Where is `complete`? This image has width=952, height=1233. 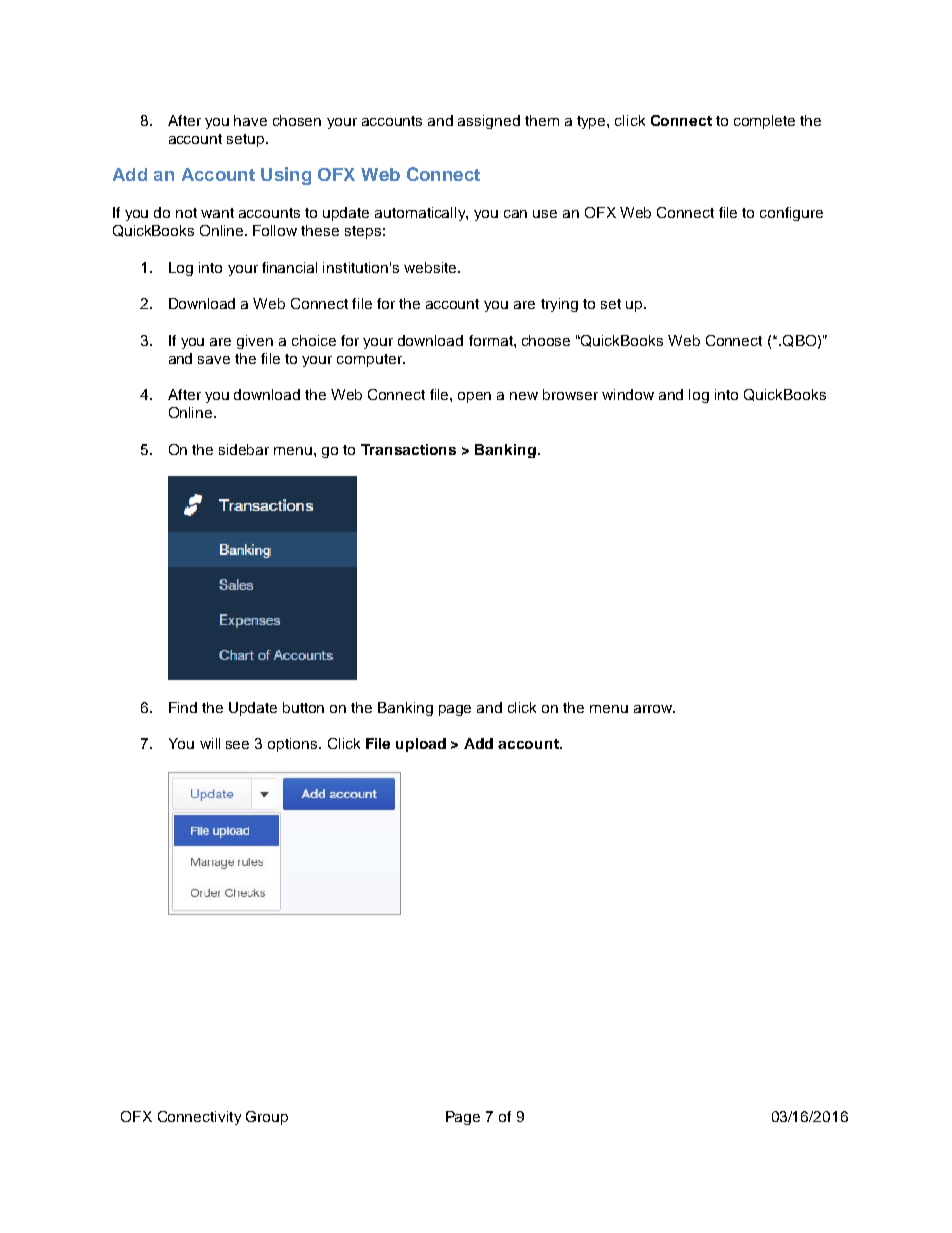
complete is located at coordinates (764, 122).
